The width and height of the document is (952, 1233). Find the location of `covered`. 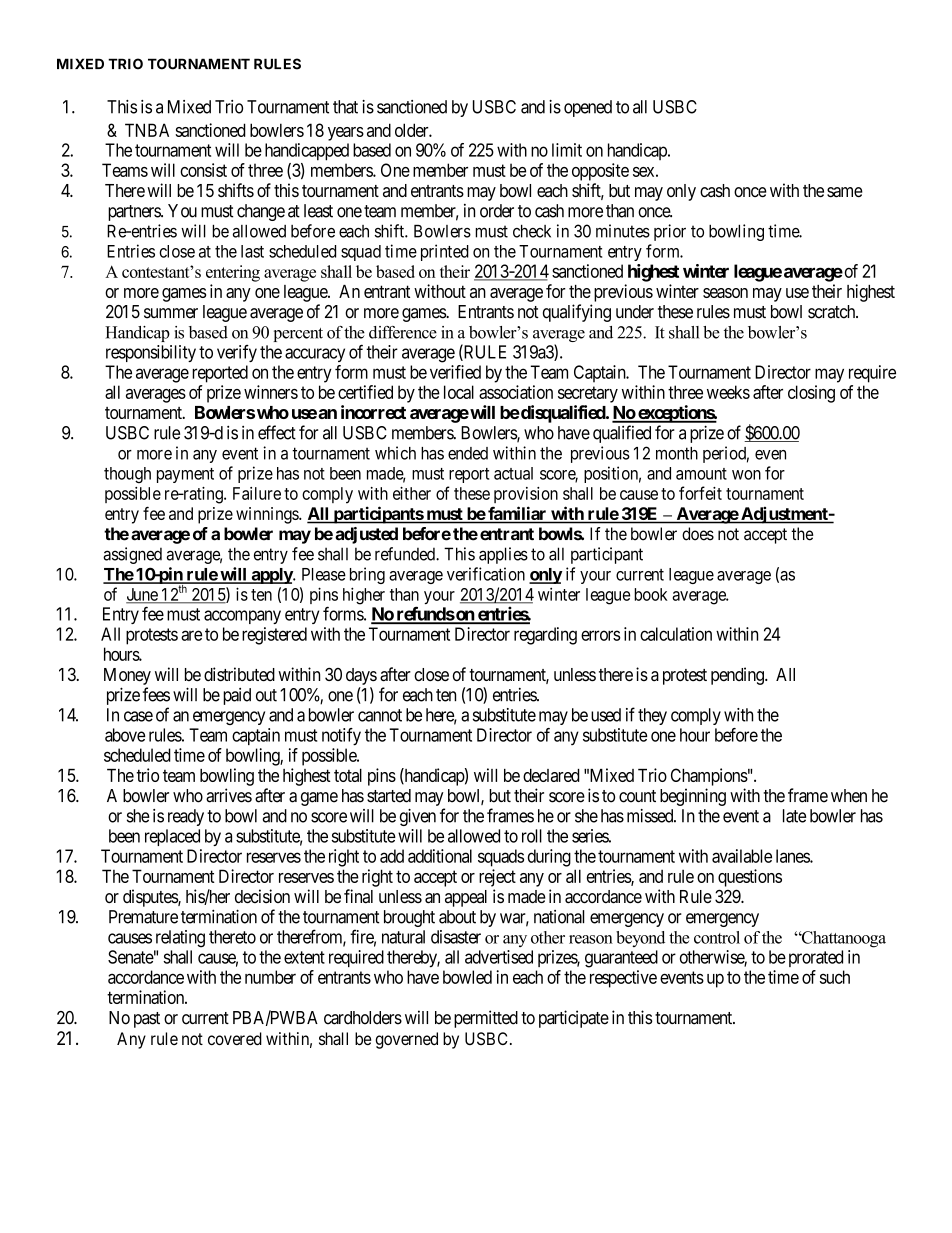

covered is located at coordinates (235, 1038).
